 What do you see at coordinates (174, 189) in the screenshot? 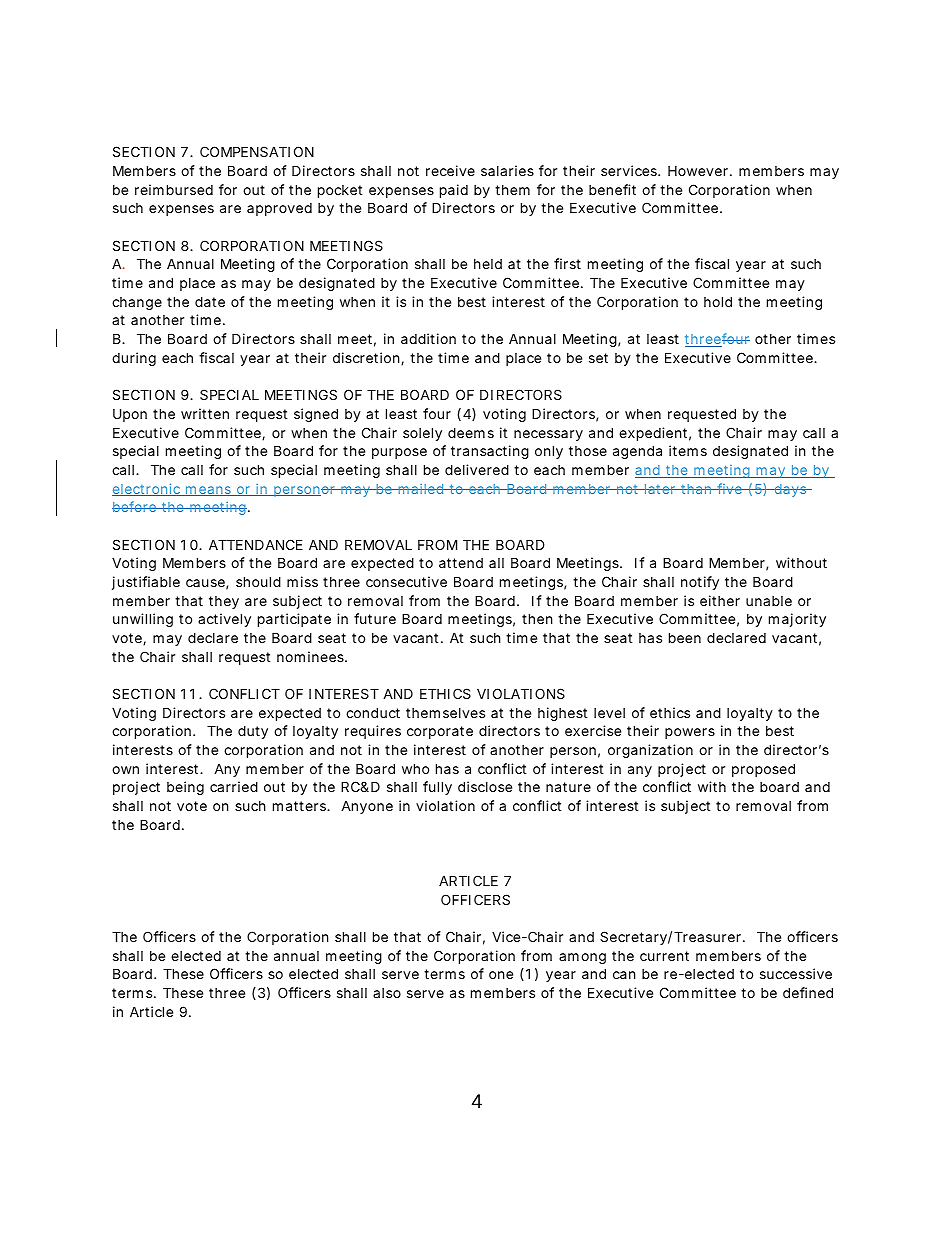
I see `reimbursed` at bounding box center [174, 189].
